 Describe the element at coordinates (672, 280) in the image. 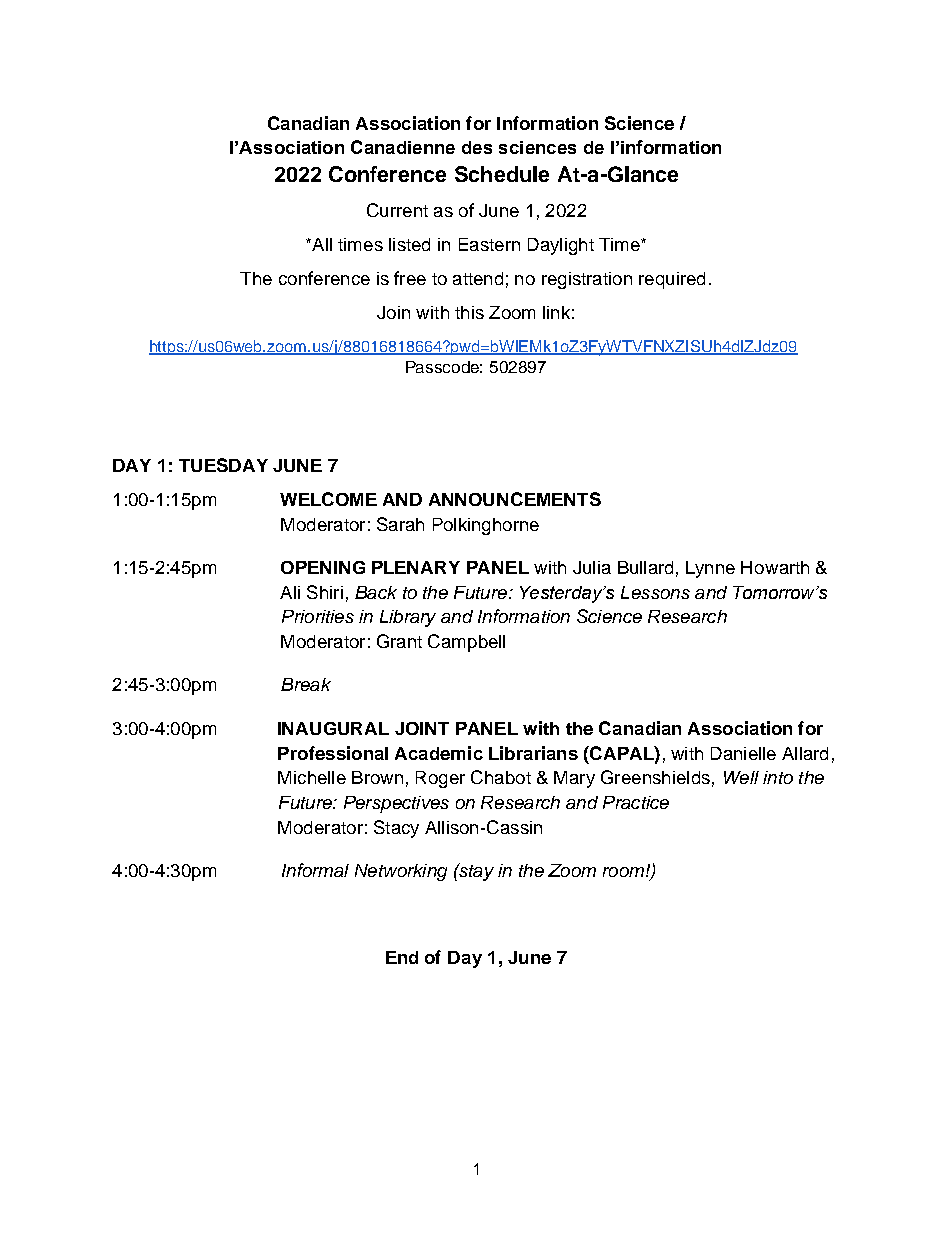

I see `required` at that location.
